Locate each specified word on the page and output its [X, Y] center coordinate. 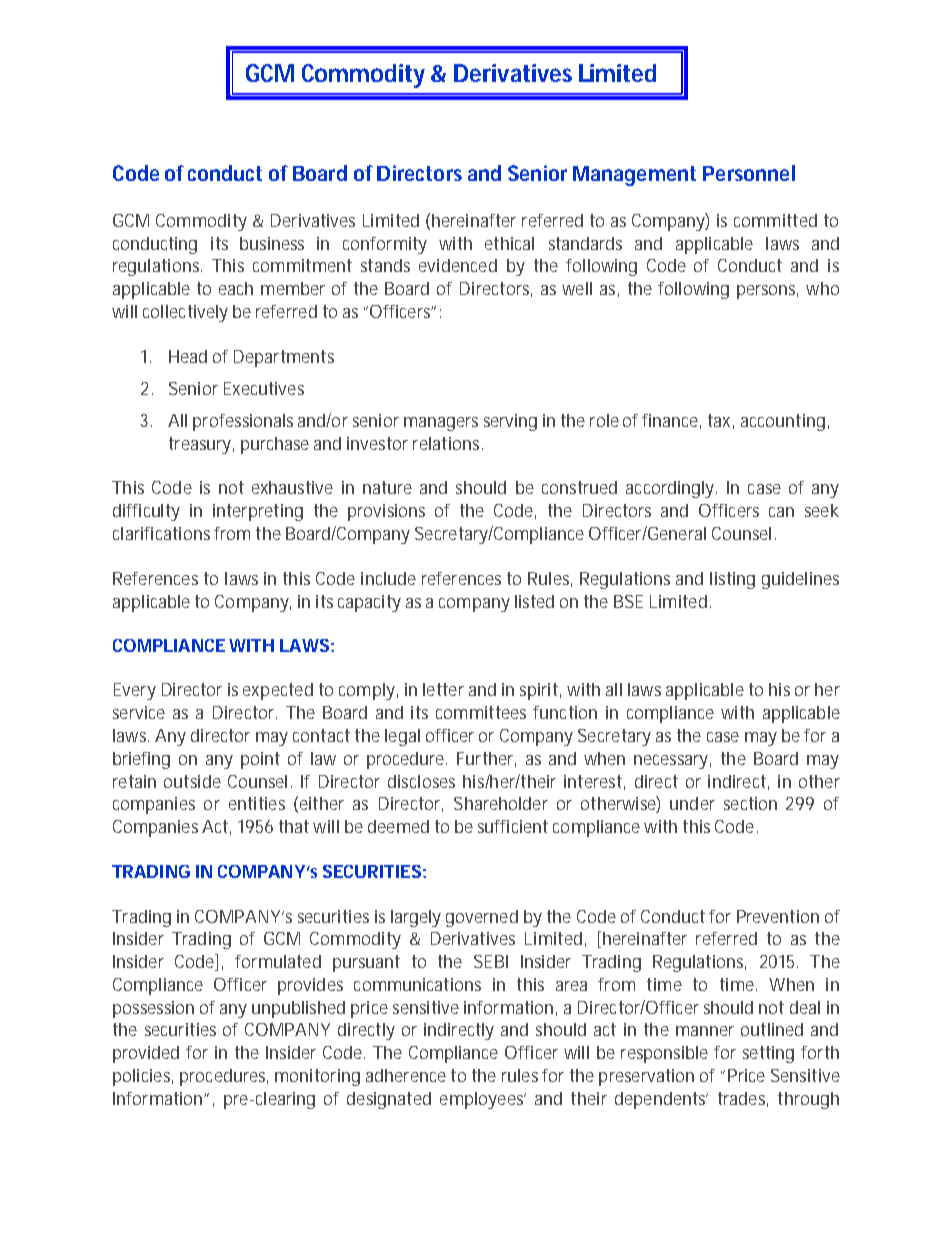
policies [143, 1077]
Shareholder [501, 803]
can [781, 512]
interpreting [258, 512]
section [750, 803]
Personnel [749, 173]
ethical [509, 243]
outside [192, 781]
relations [448, 443]
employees [483, 1100]
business [272, 243]
